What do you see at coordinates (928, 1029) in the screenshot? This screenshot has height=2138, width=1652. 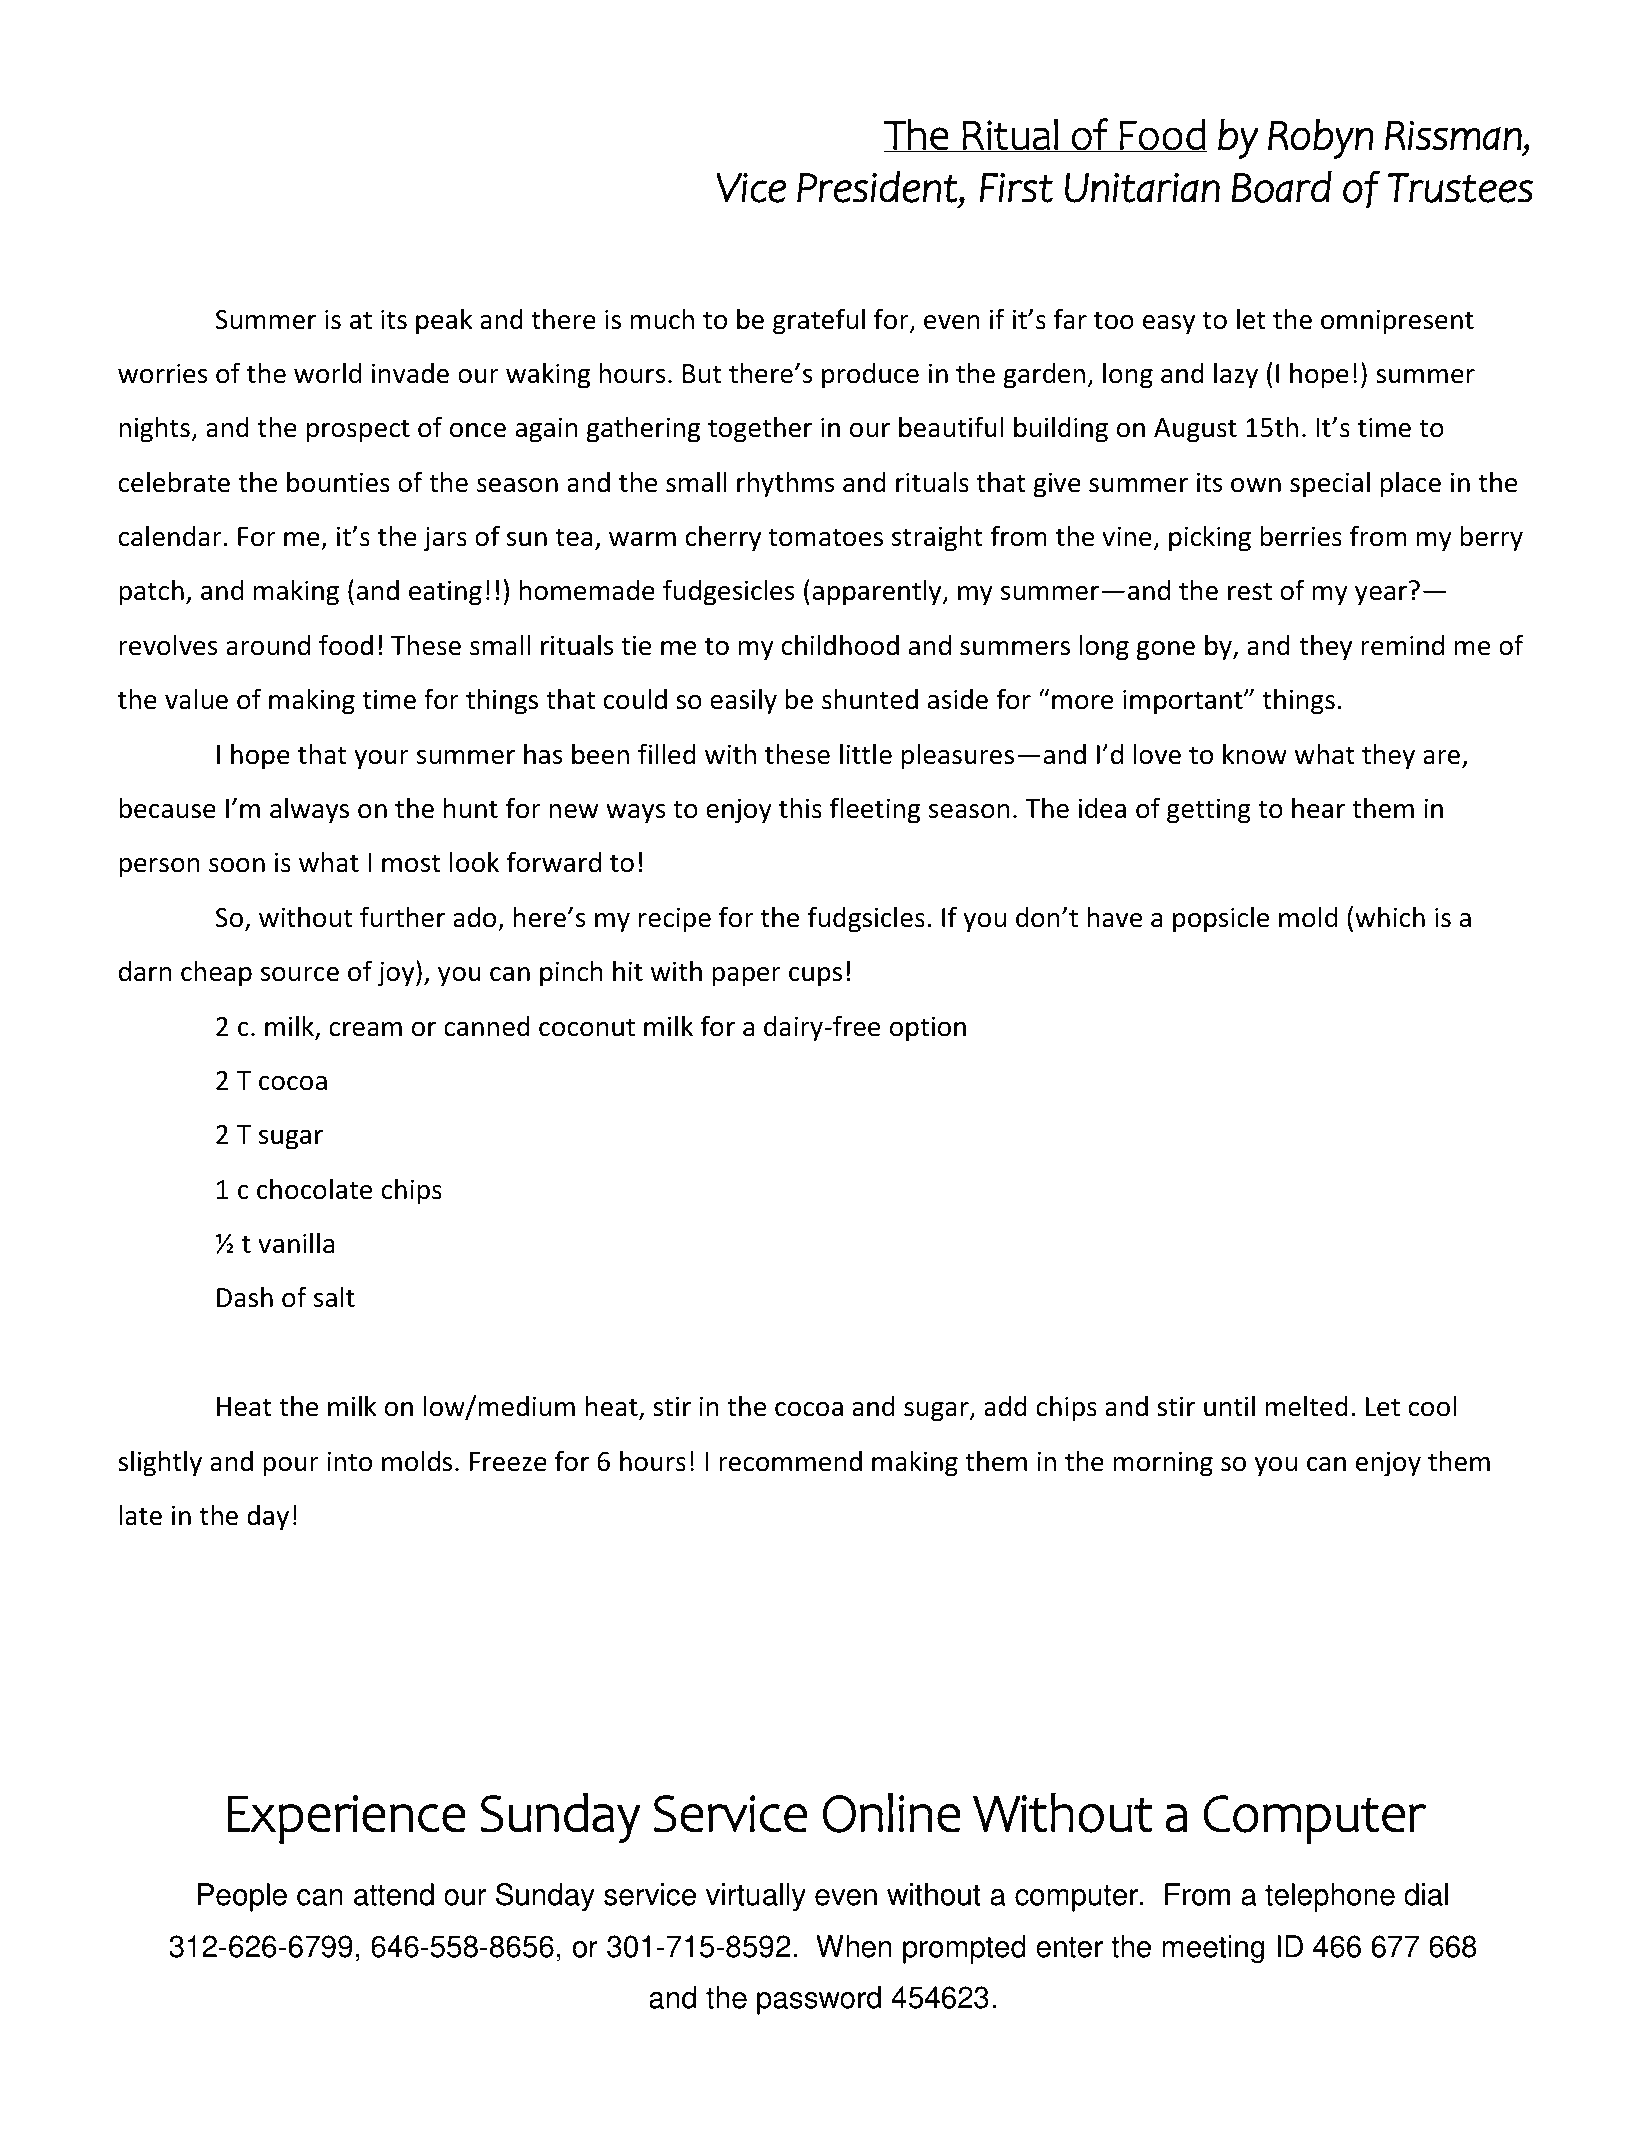 I see `option` at bounding box center [928, 1029].
